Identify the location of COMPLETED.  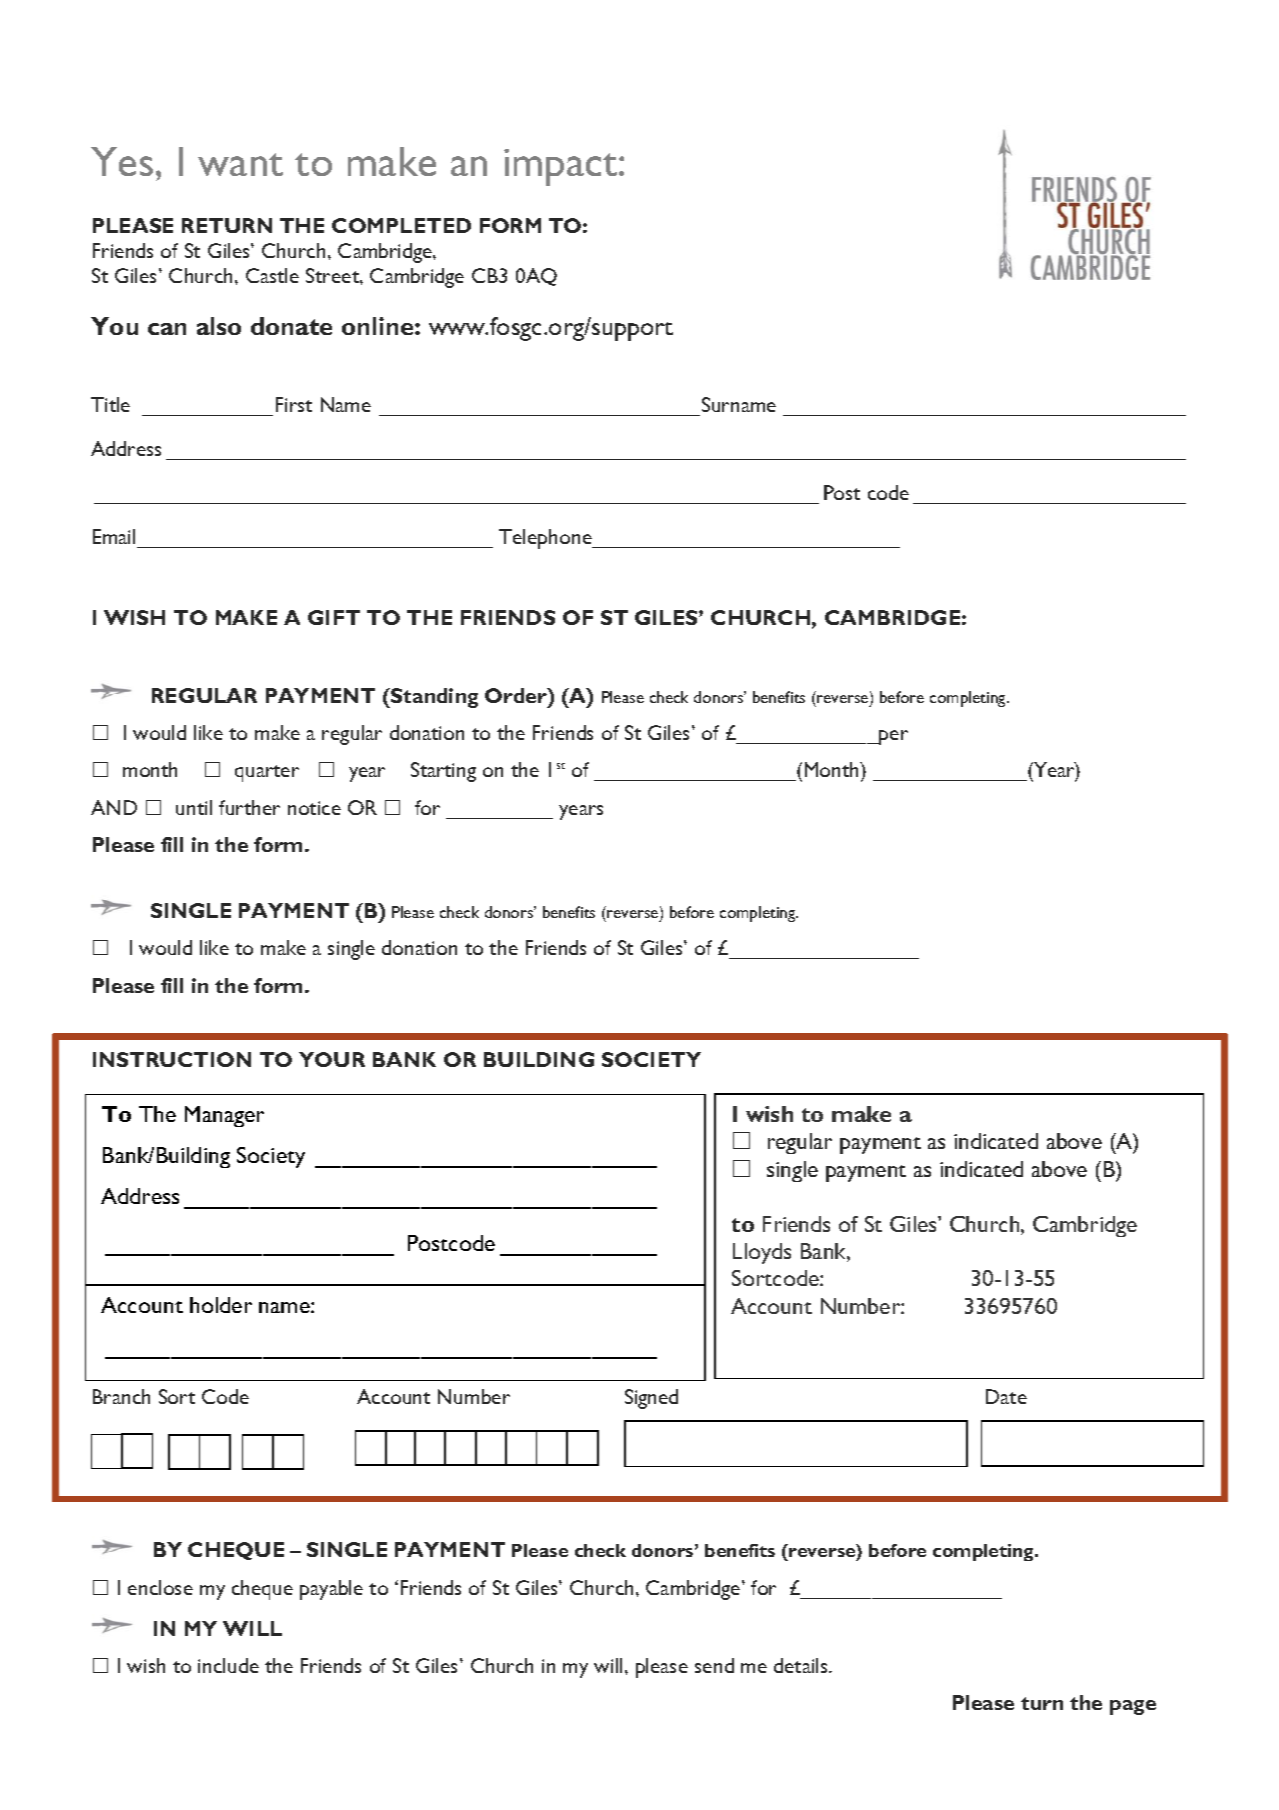
(401, 225).
